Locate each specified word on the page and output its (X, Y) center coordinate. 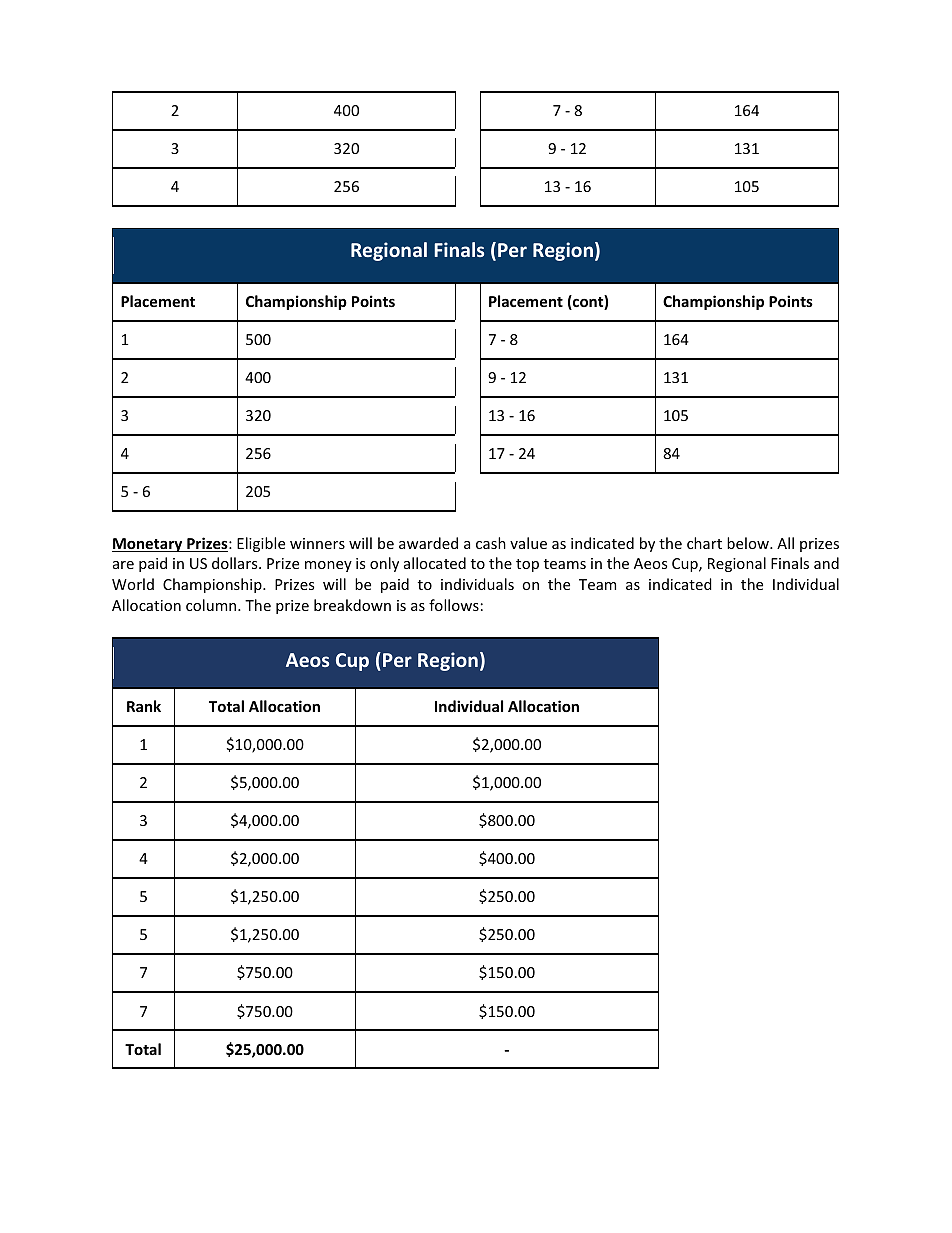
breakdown (352, 605)
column (212, 605)
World (133, 584)
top (527, 565)
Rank (144, 706)
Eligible (261, 544)
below (749, 543)
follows (454, 605)
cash (491, 543)
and (826, 563)
